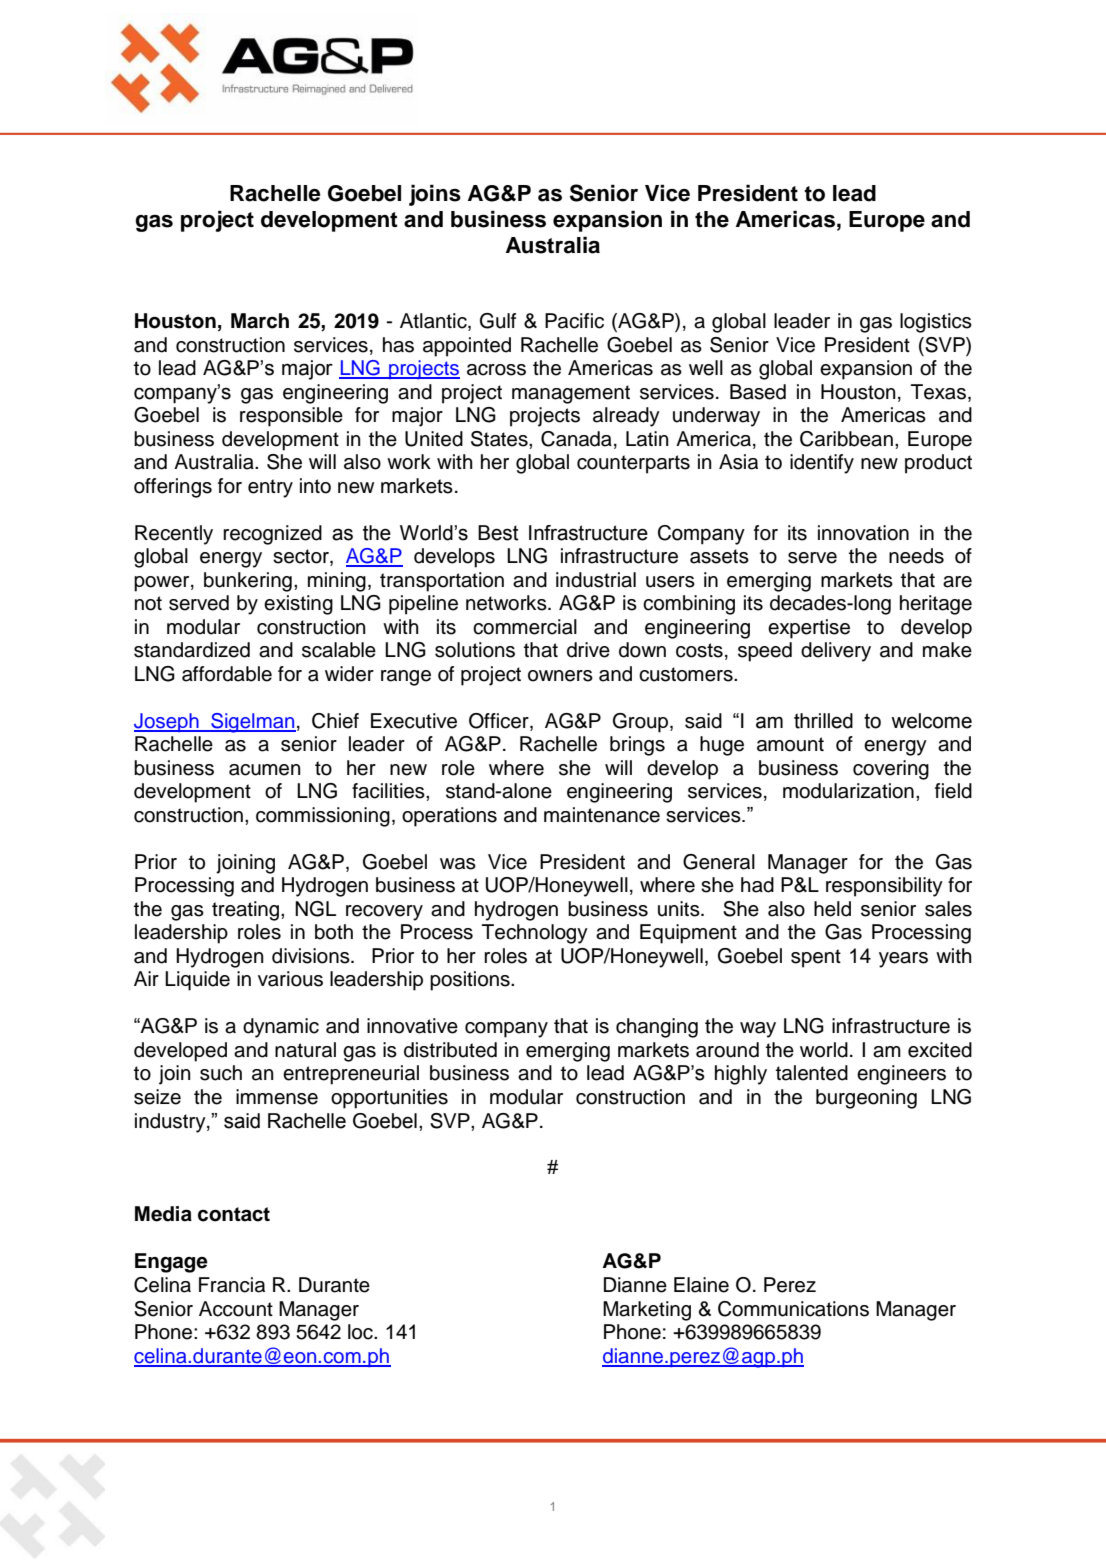 The height and width of the page is (1565, 1106). Describe the element at coordinates (272, 535) in the page. I see `recognized` at that location.
